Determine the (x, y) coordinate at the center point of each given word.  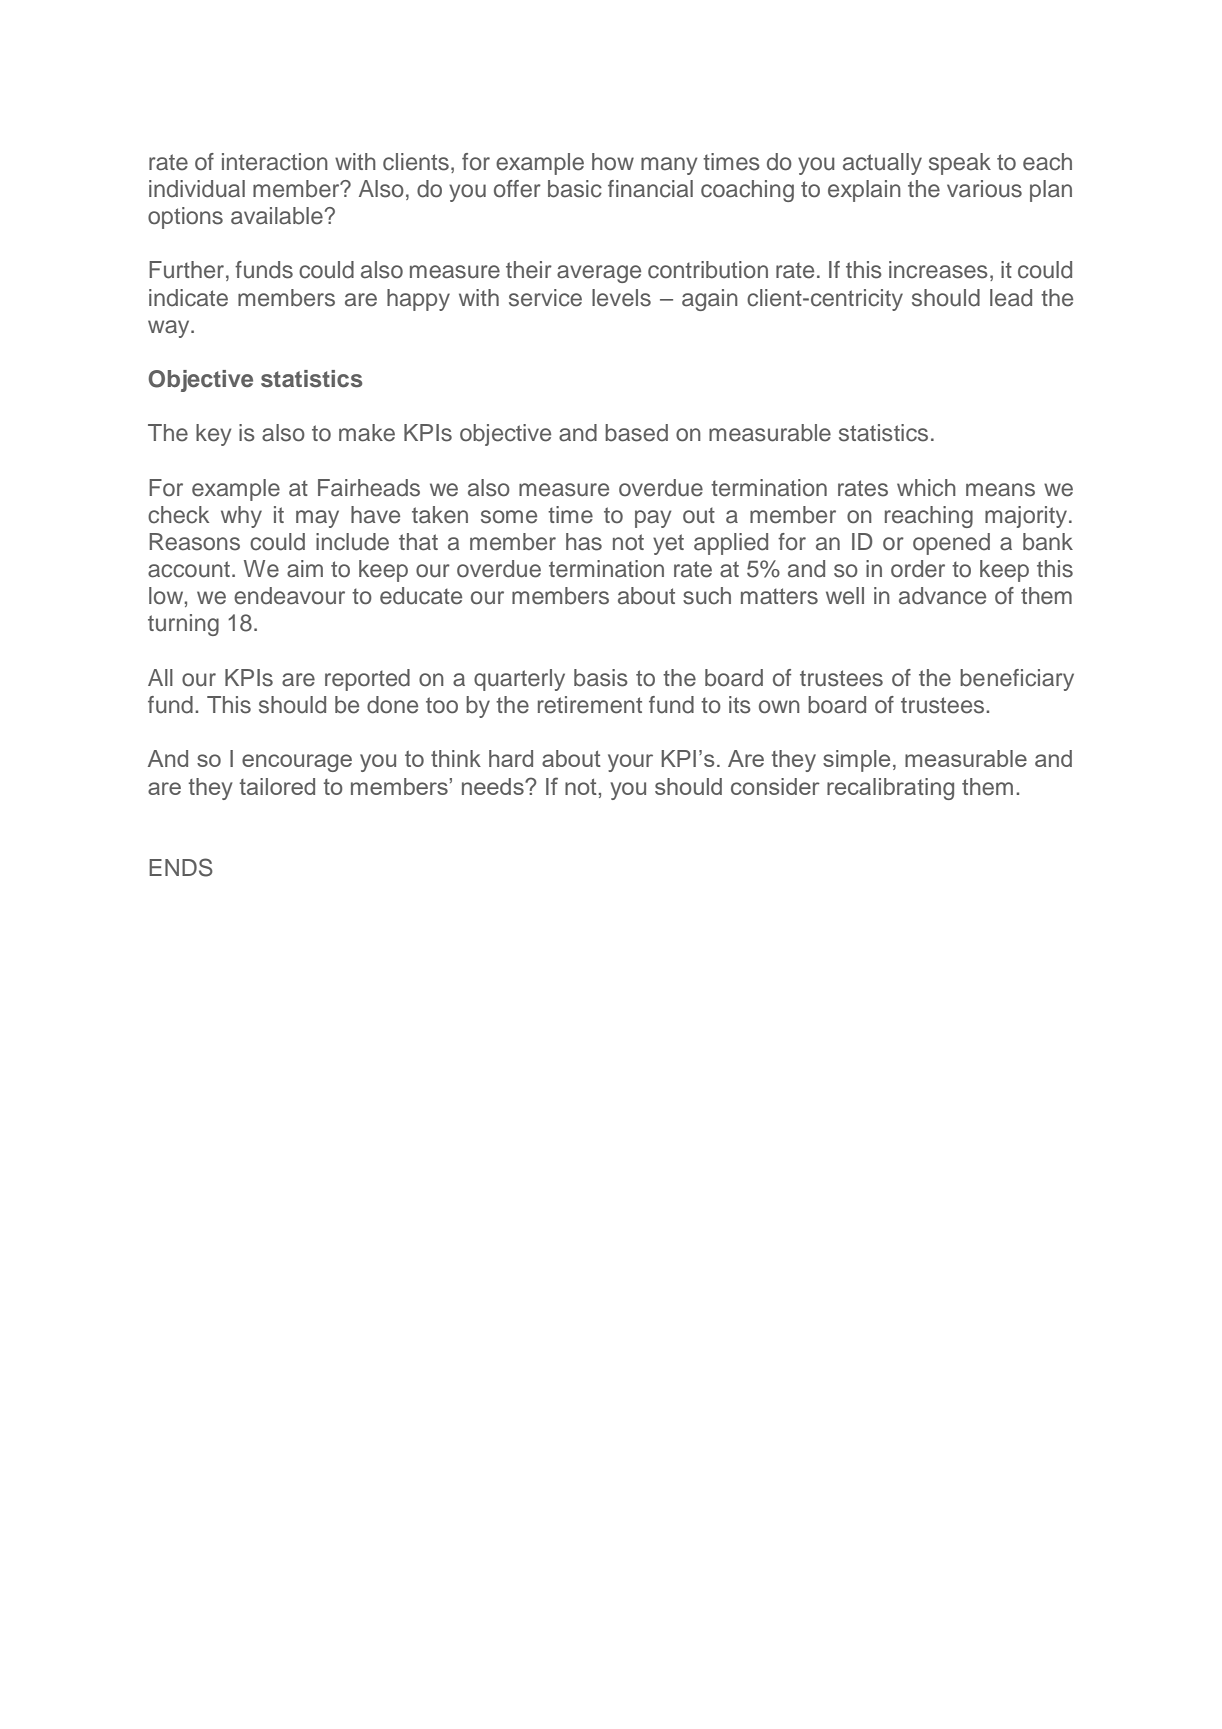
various (984, 189)
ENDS (181, 867)
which (926, 488)
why (241, 517)
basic (575, 189)
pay (653, 519)
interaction (275, 162)
